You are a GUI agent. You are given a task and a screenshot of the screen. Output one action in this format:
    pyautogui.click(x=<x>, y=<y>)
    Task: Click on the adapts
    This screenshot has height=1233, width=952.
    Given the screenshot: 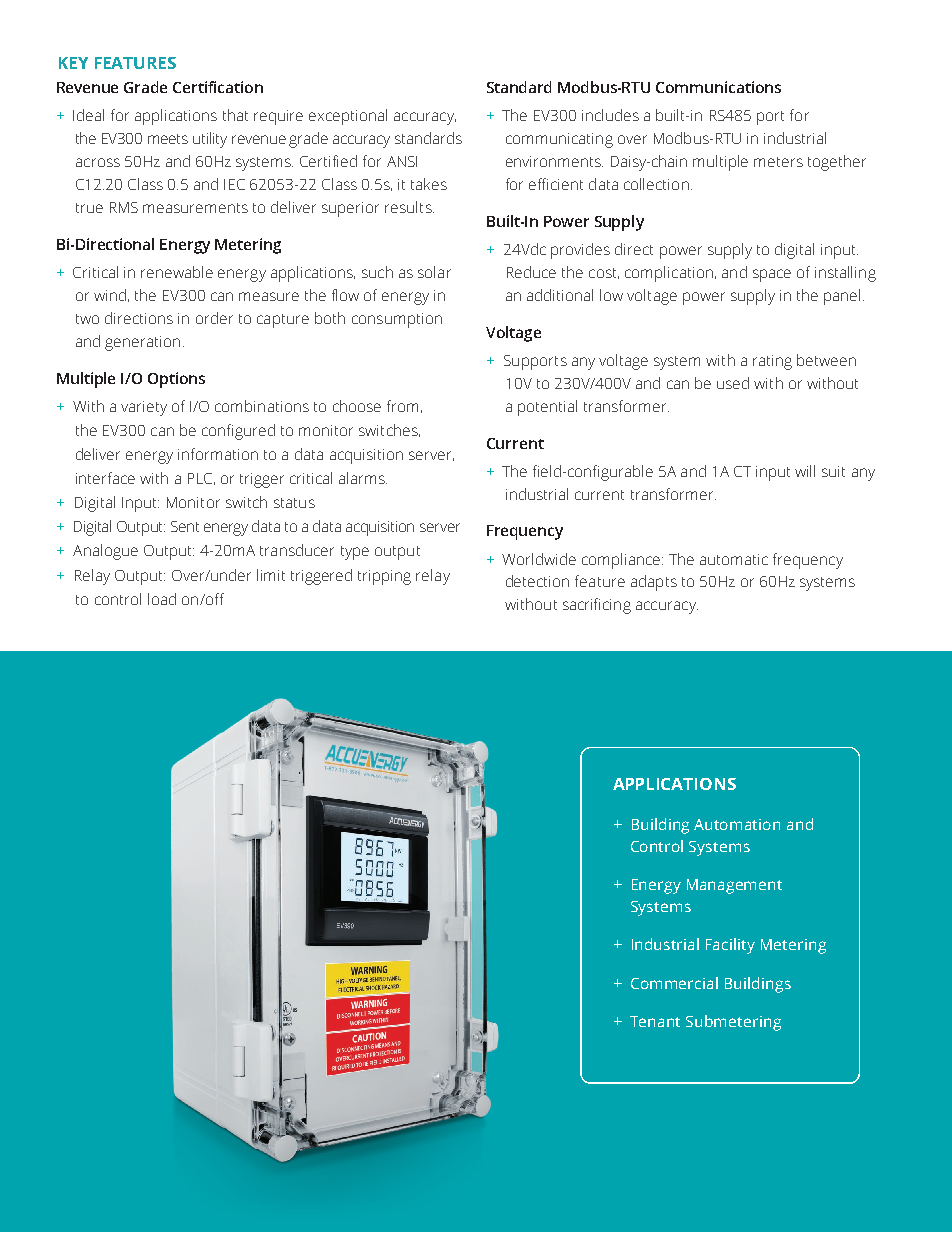 What is the action you would take?
    pyautogui.click(x=654, y=583)
